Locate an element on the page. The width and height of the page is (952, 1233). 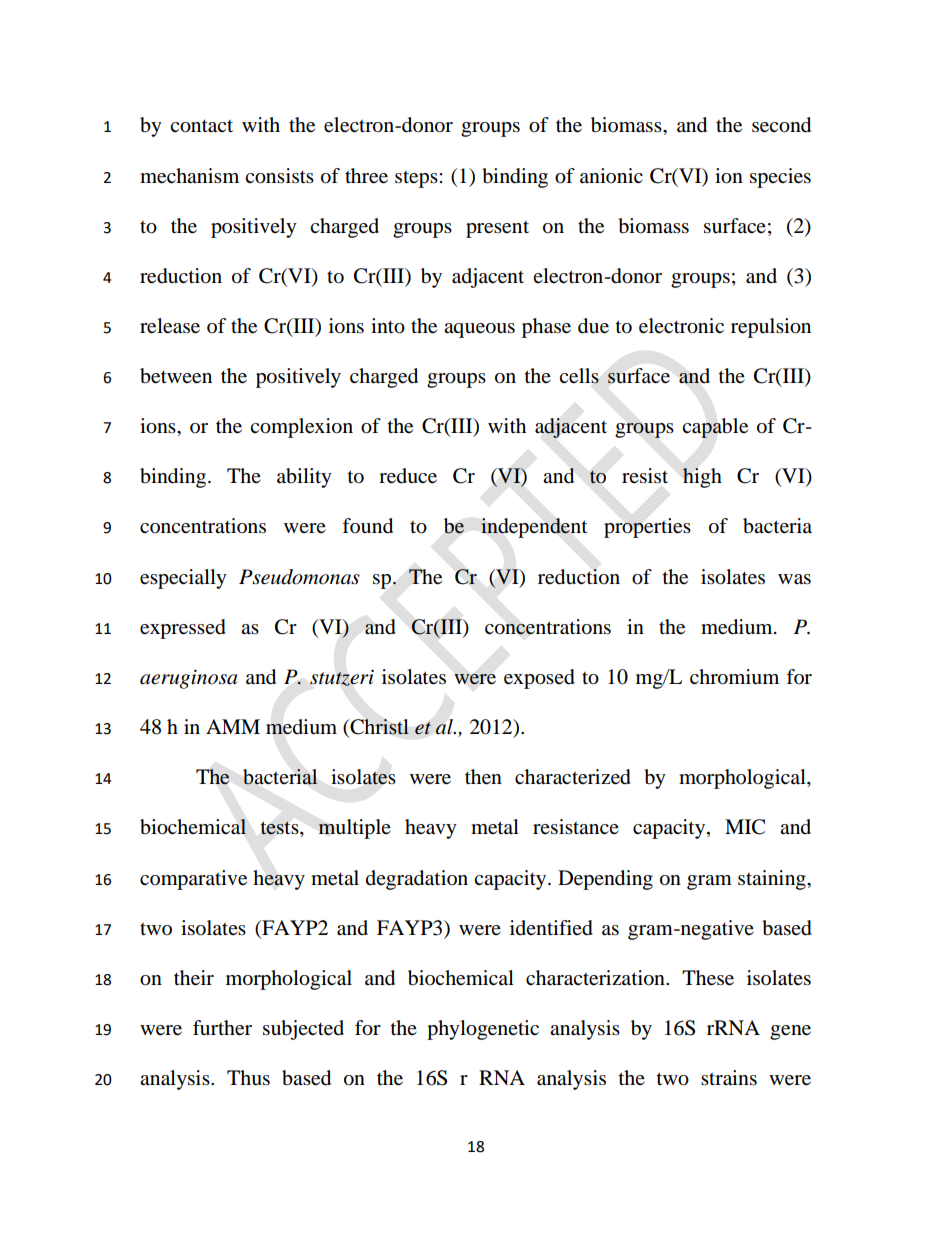
staining is located at coordinates (773, 880).
